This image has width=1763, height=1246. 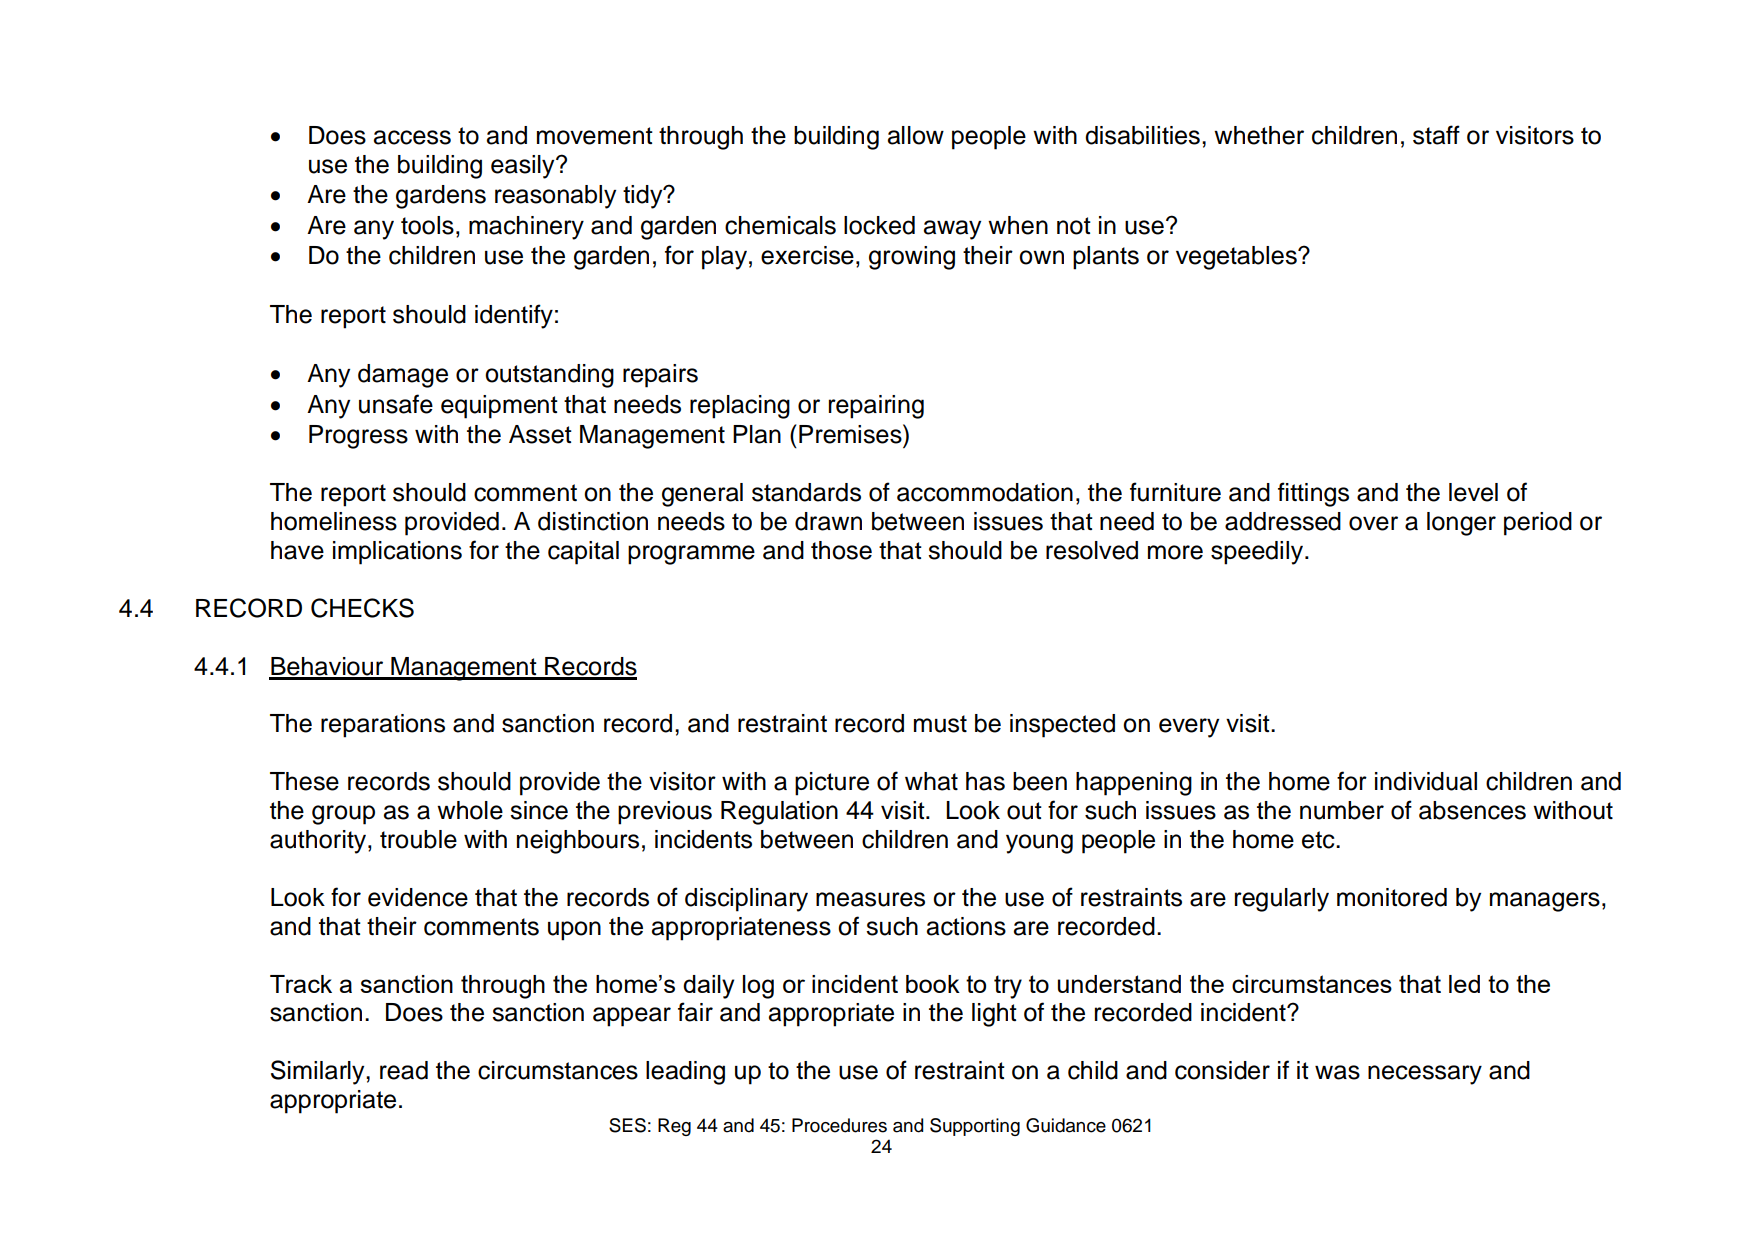 I want to click on individual, so click(x=1426, y=781).
